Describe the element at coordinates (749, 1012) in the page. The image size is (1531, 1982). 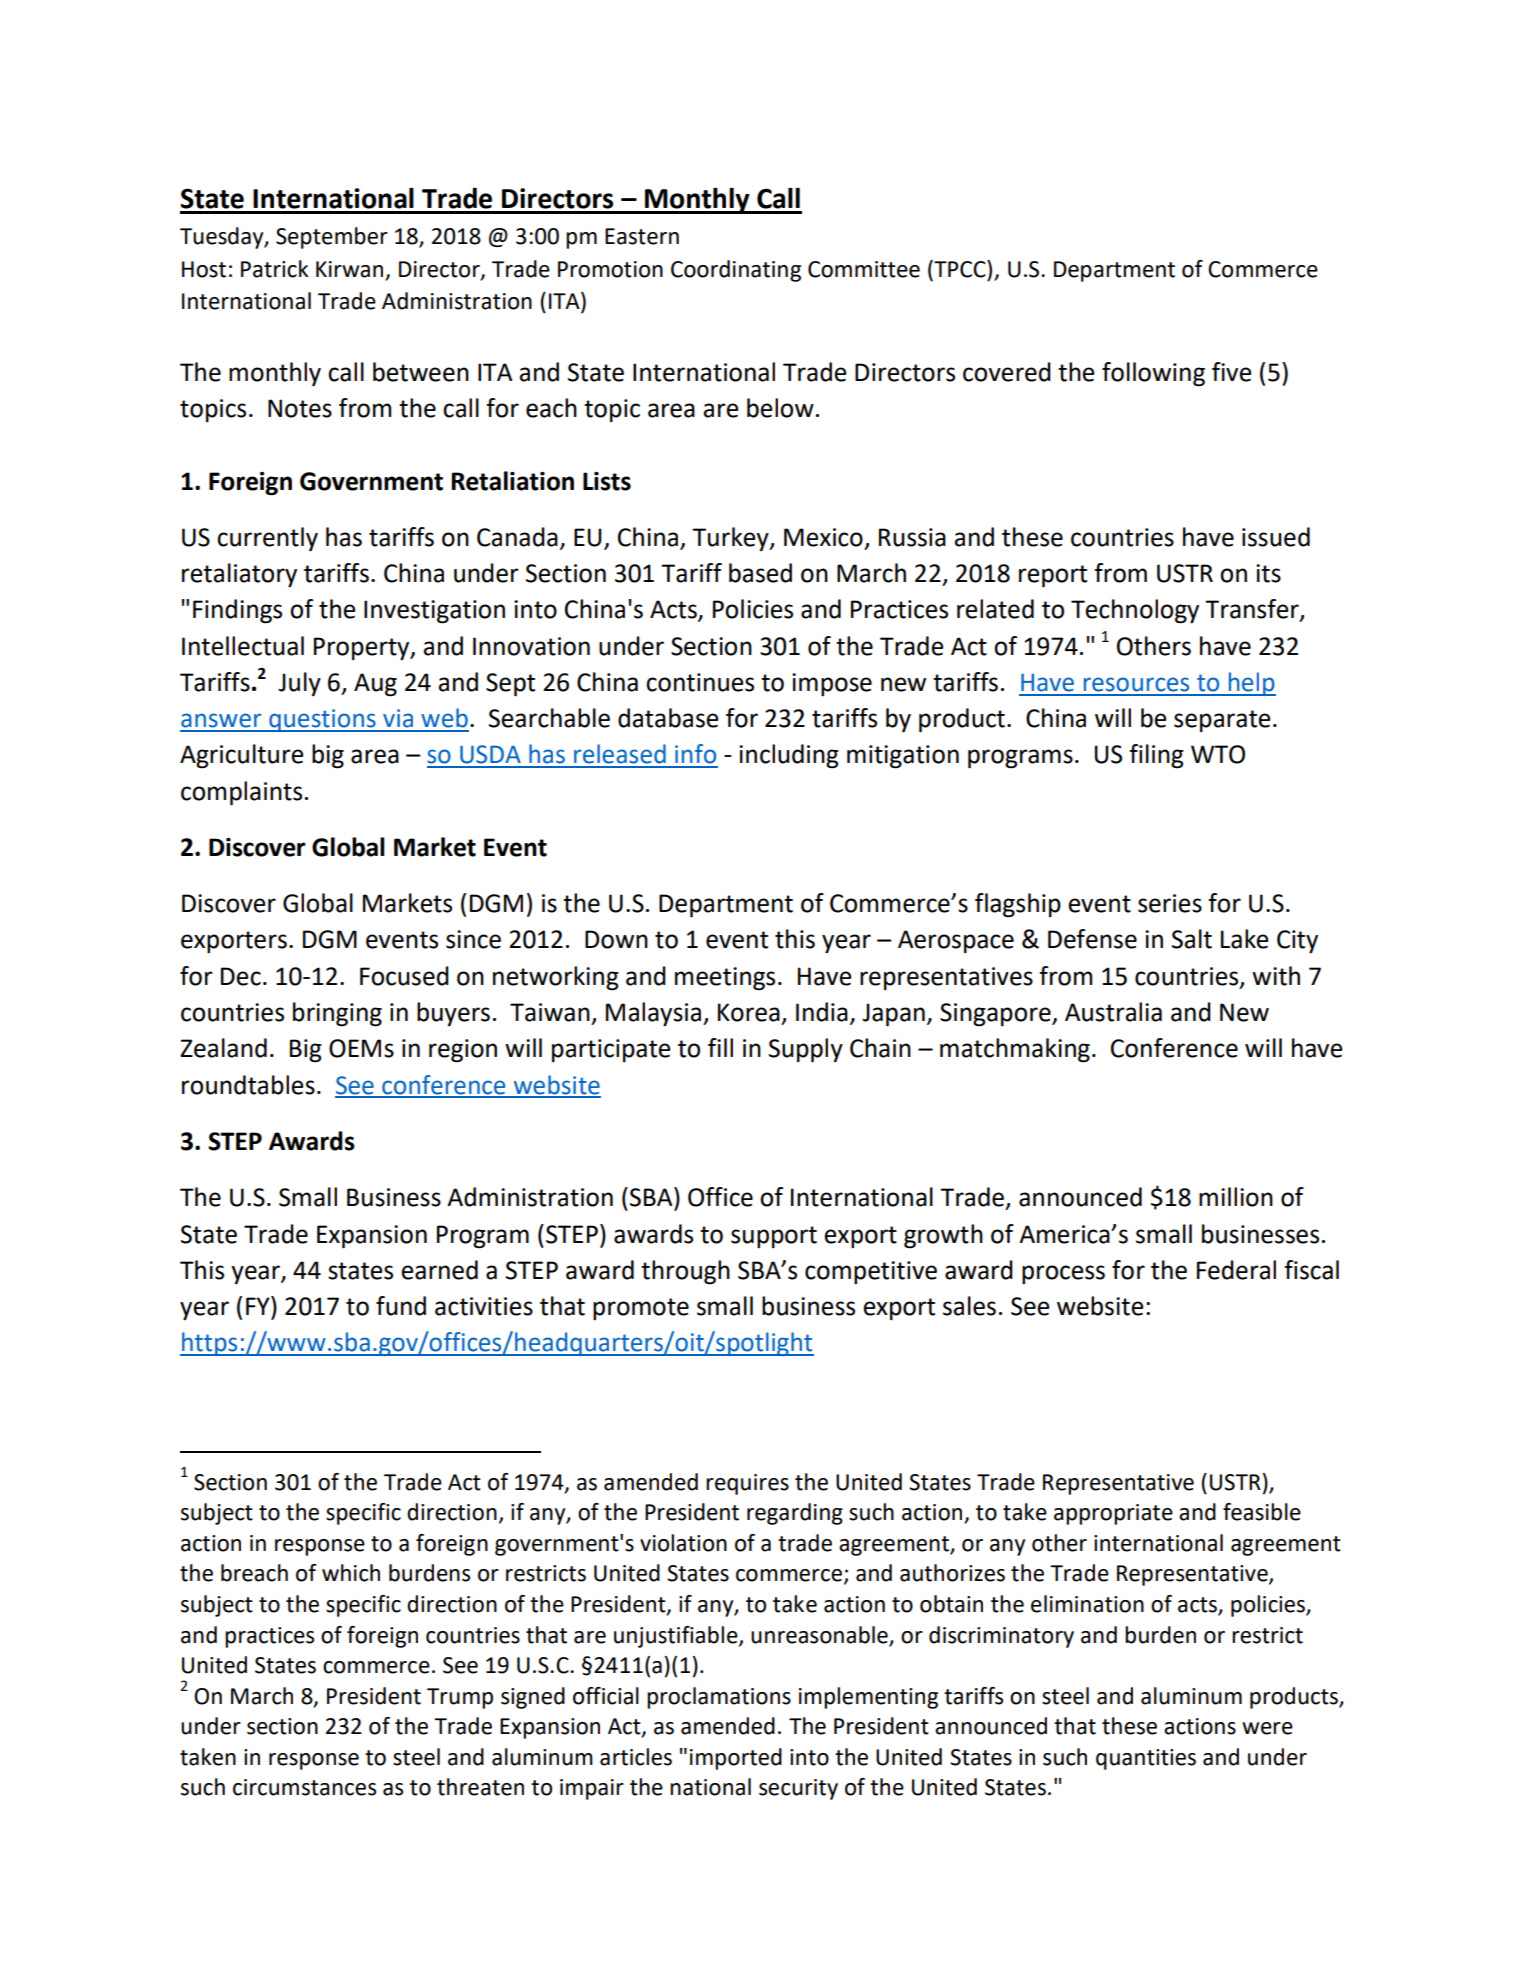
I see `Korea` at that location.
